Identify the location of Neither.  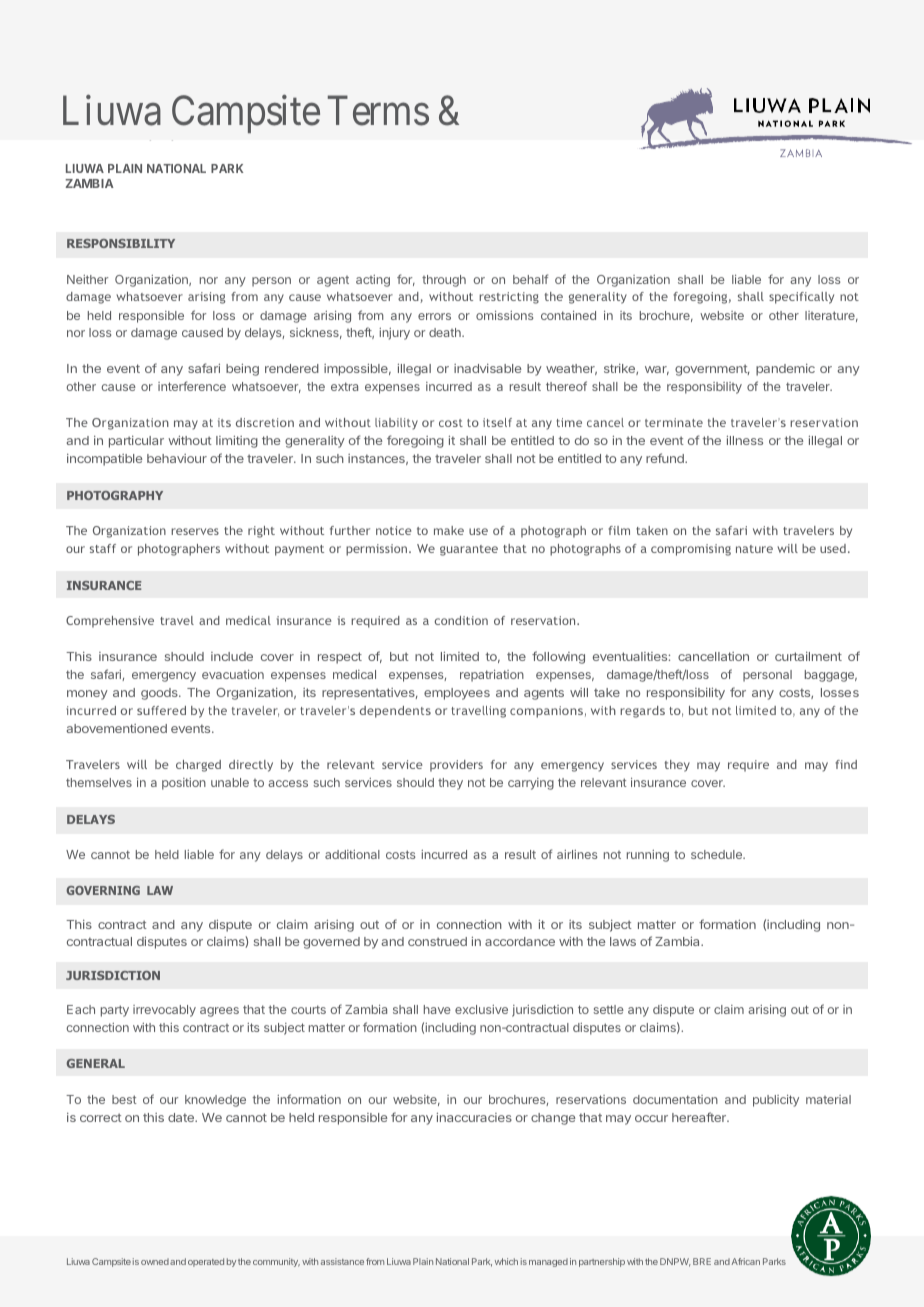
(87, 279).
